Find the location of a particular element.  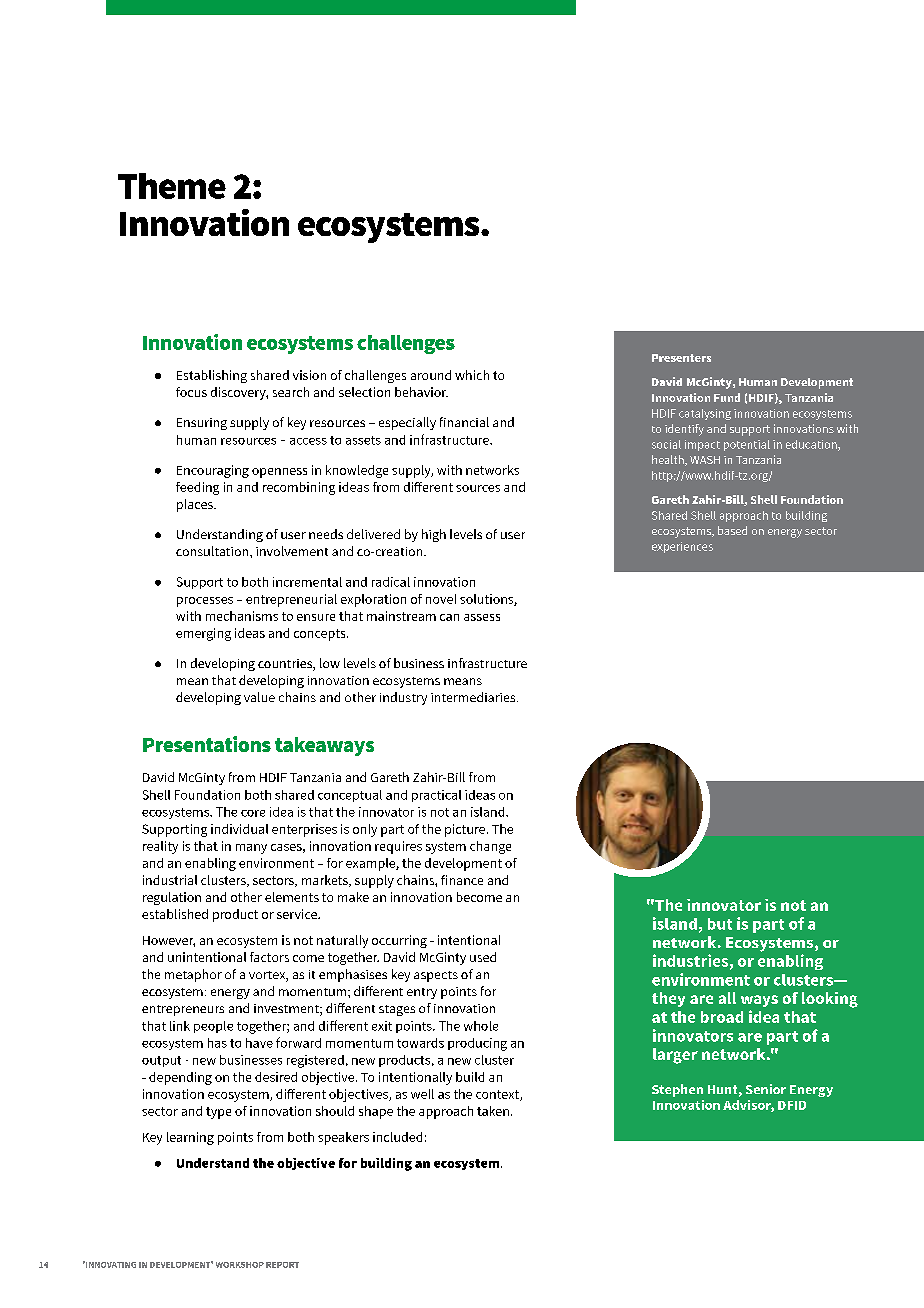

Presenters is located at coordinates (681, 358).
